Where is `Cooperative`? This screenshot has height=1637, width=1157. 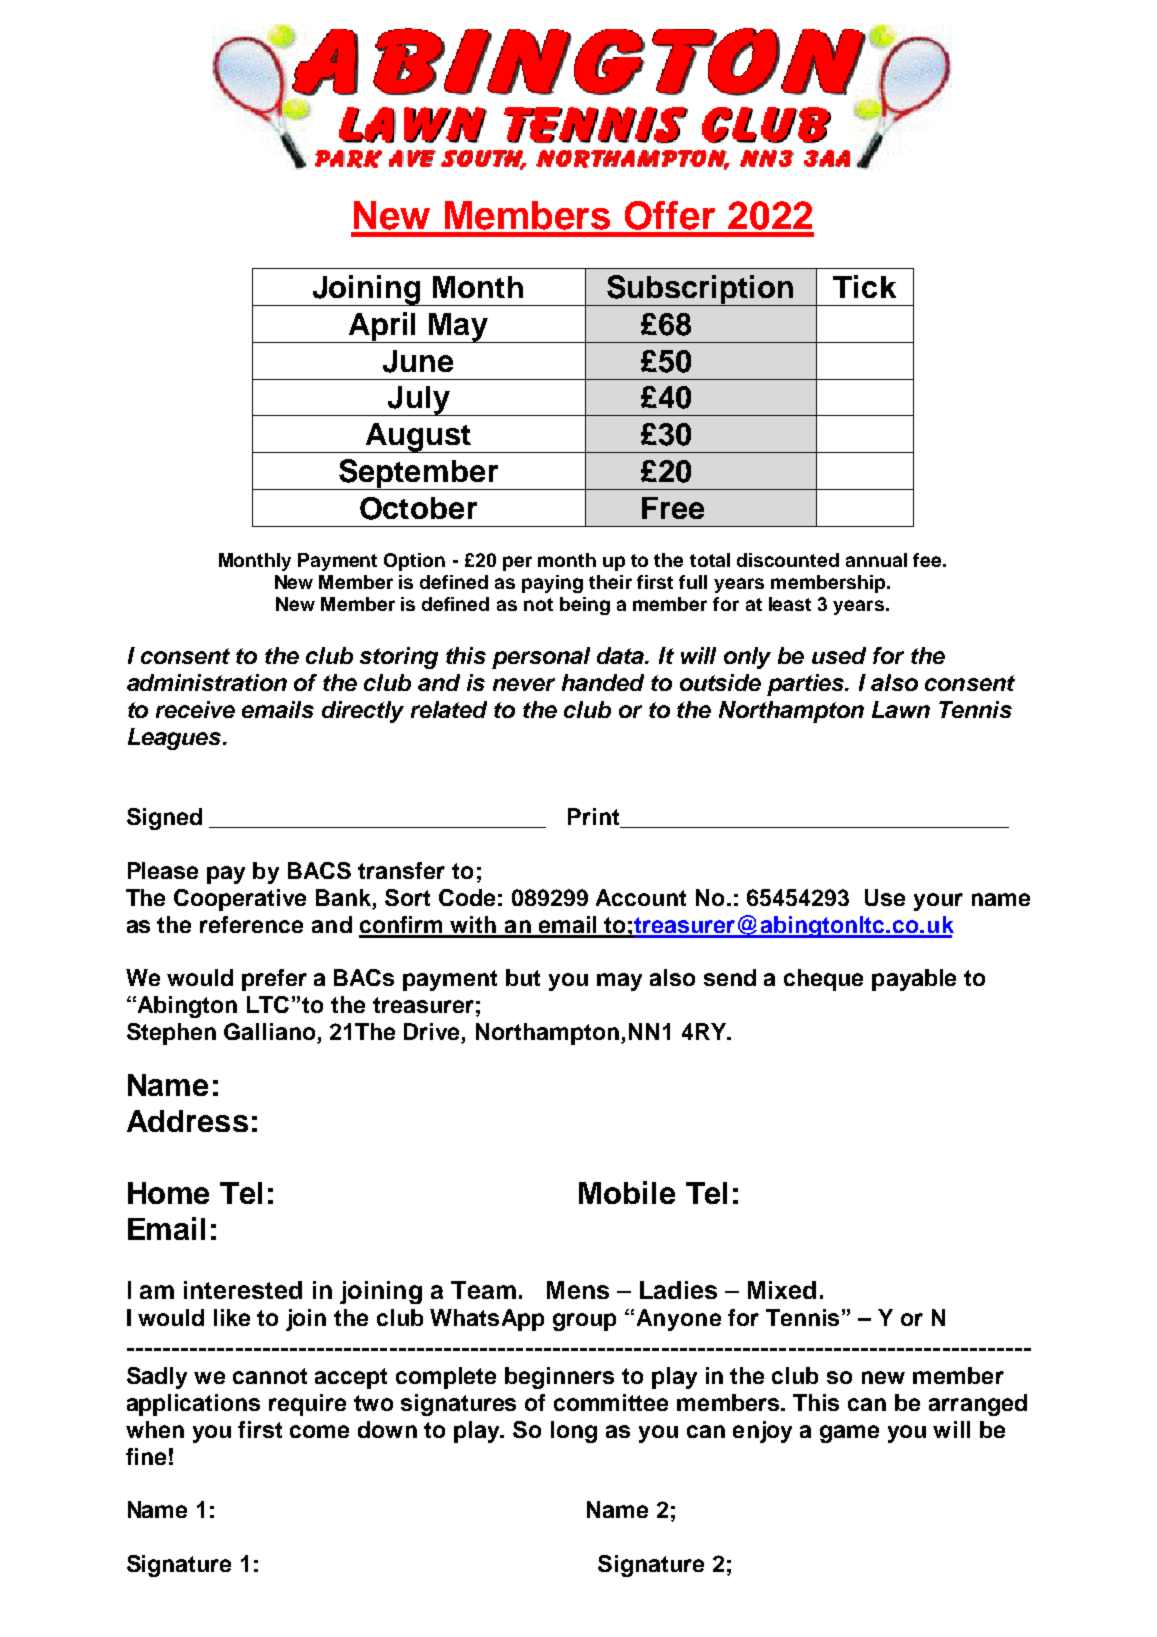 Cooperative is located at coordinates (240, 900).
